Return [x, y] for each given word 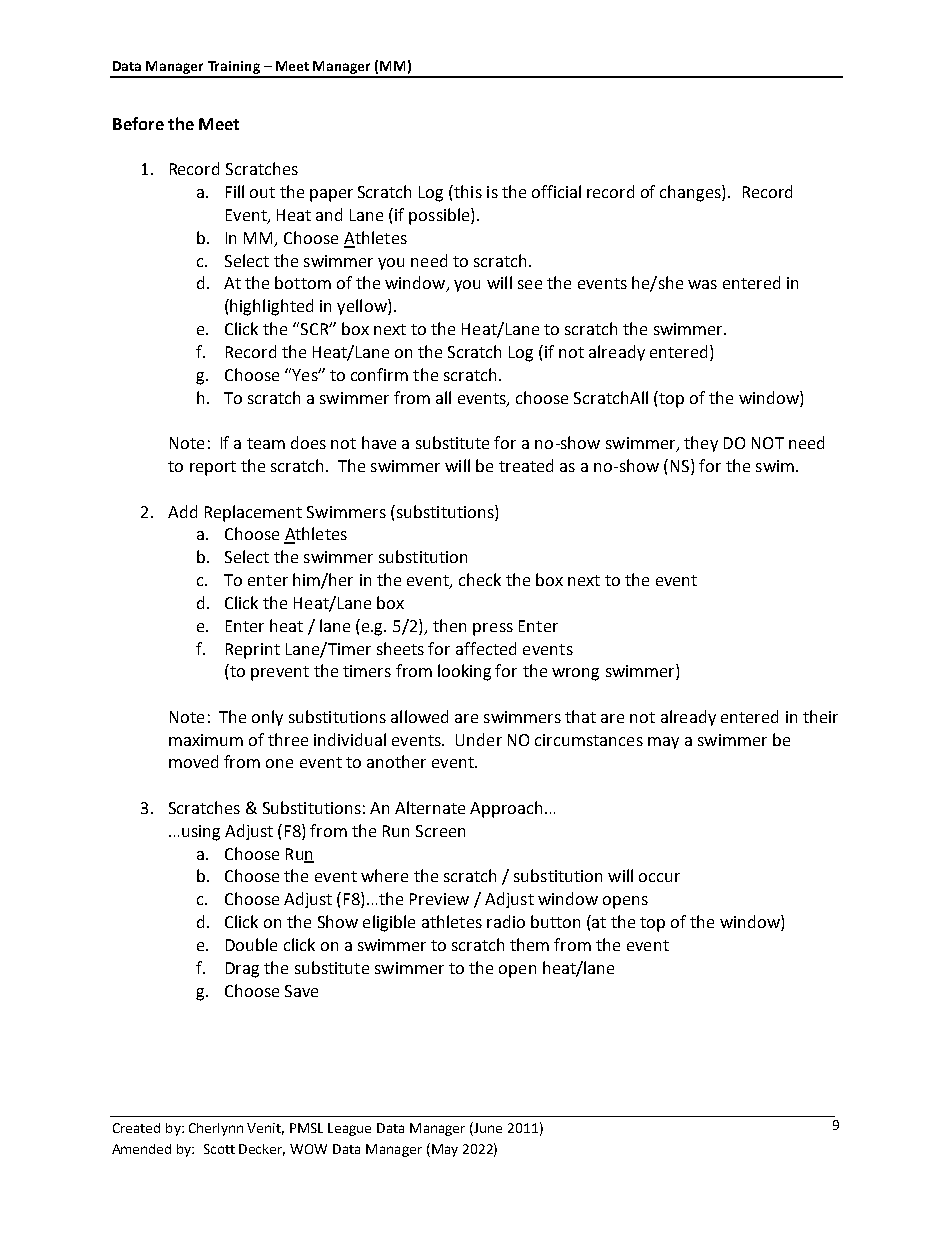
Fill [235, 191]
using [201, 833]
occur [659, 877]
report [213, 468]
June [487, 1127]
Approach [506, 809]
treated [526, 465]
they [701, 444]
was [702, 284]
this [467, 191]
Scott [219, 1149]
